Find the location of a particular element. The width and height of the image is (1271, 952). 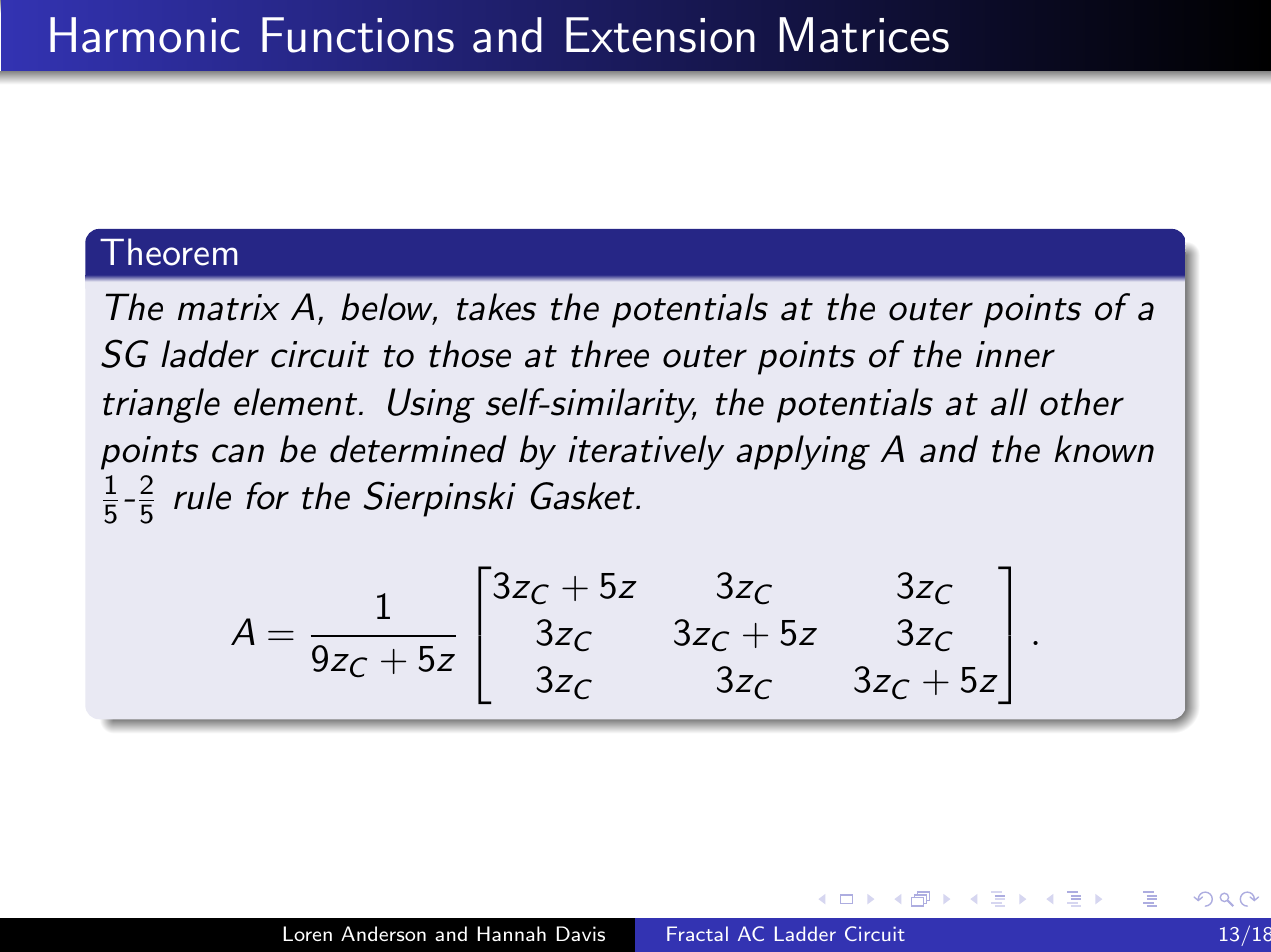

Extension is located at coordinates (660, 35).
